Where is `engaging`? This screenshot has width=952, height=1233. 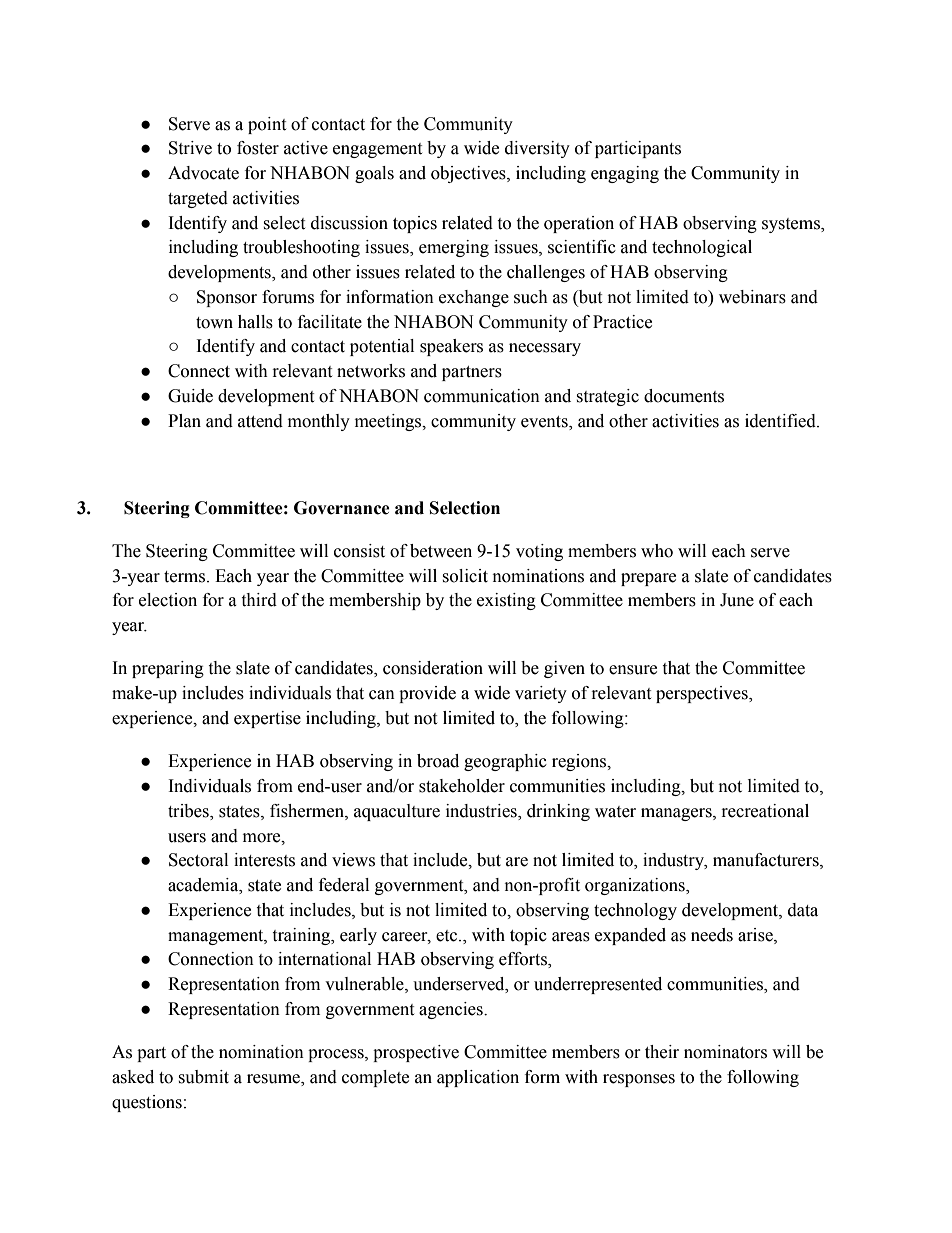 engaging is located at coordinates (625, 174).
